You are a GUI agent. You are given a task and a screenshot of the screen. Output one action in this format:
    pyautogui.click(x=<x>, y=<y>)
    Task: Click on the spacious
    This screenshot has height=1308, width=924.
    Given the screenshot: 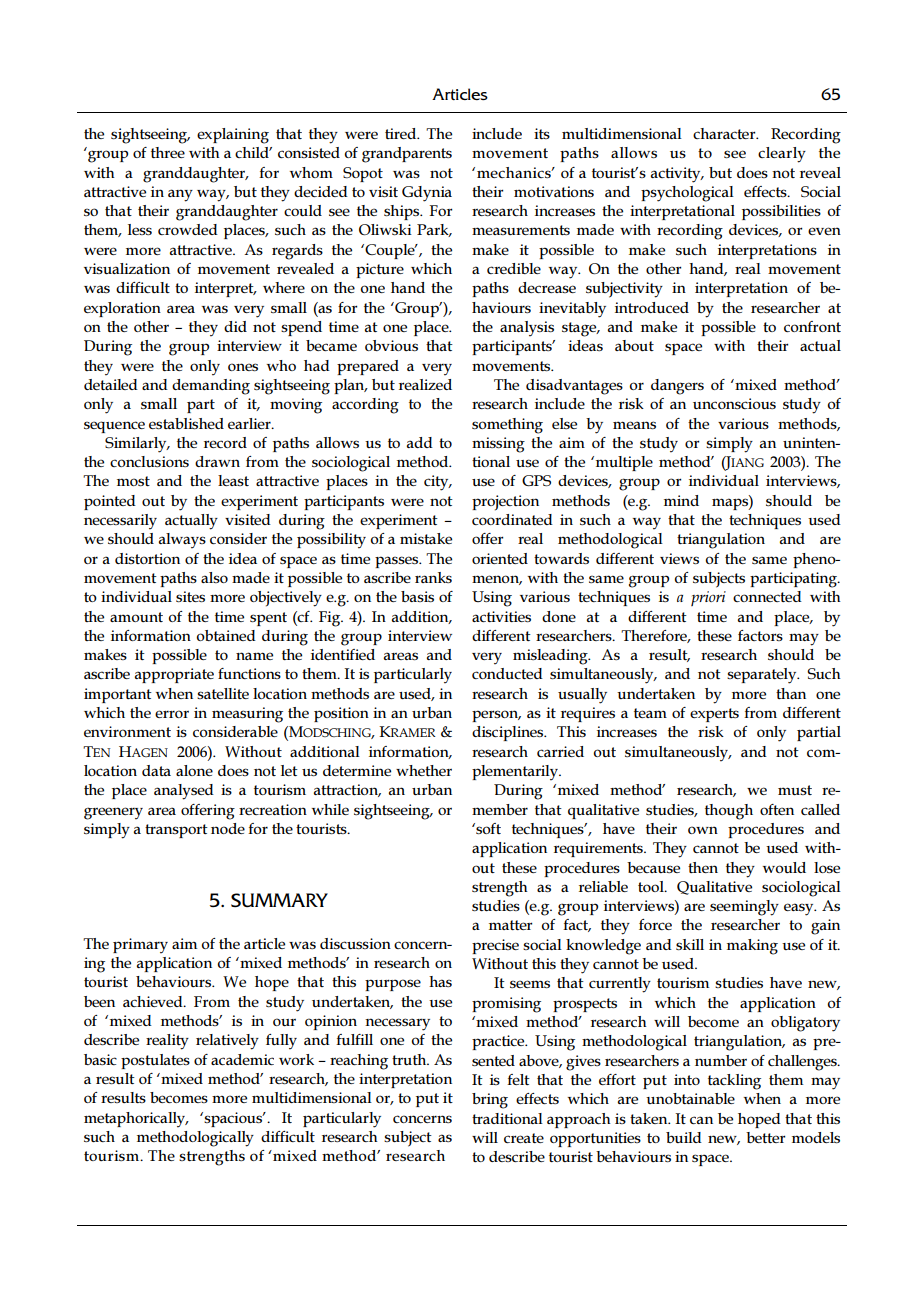 What is the action you would take?
    pyautogui.click(x=233, y=1119)
